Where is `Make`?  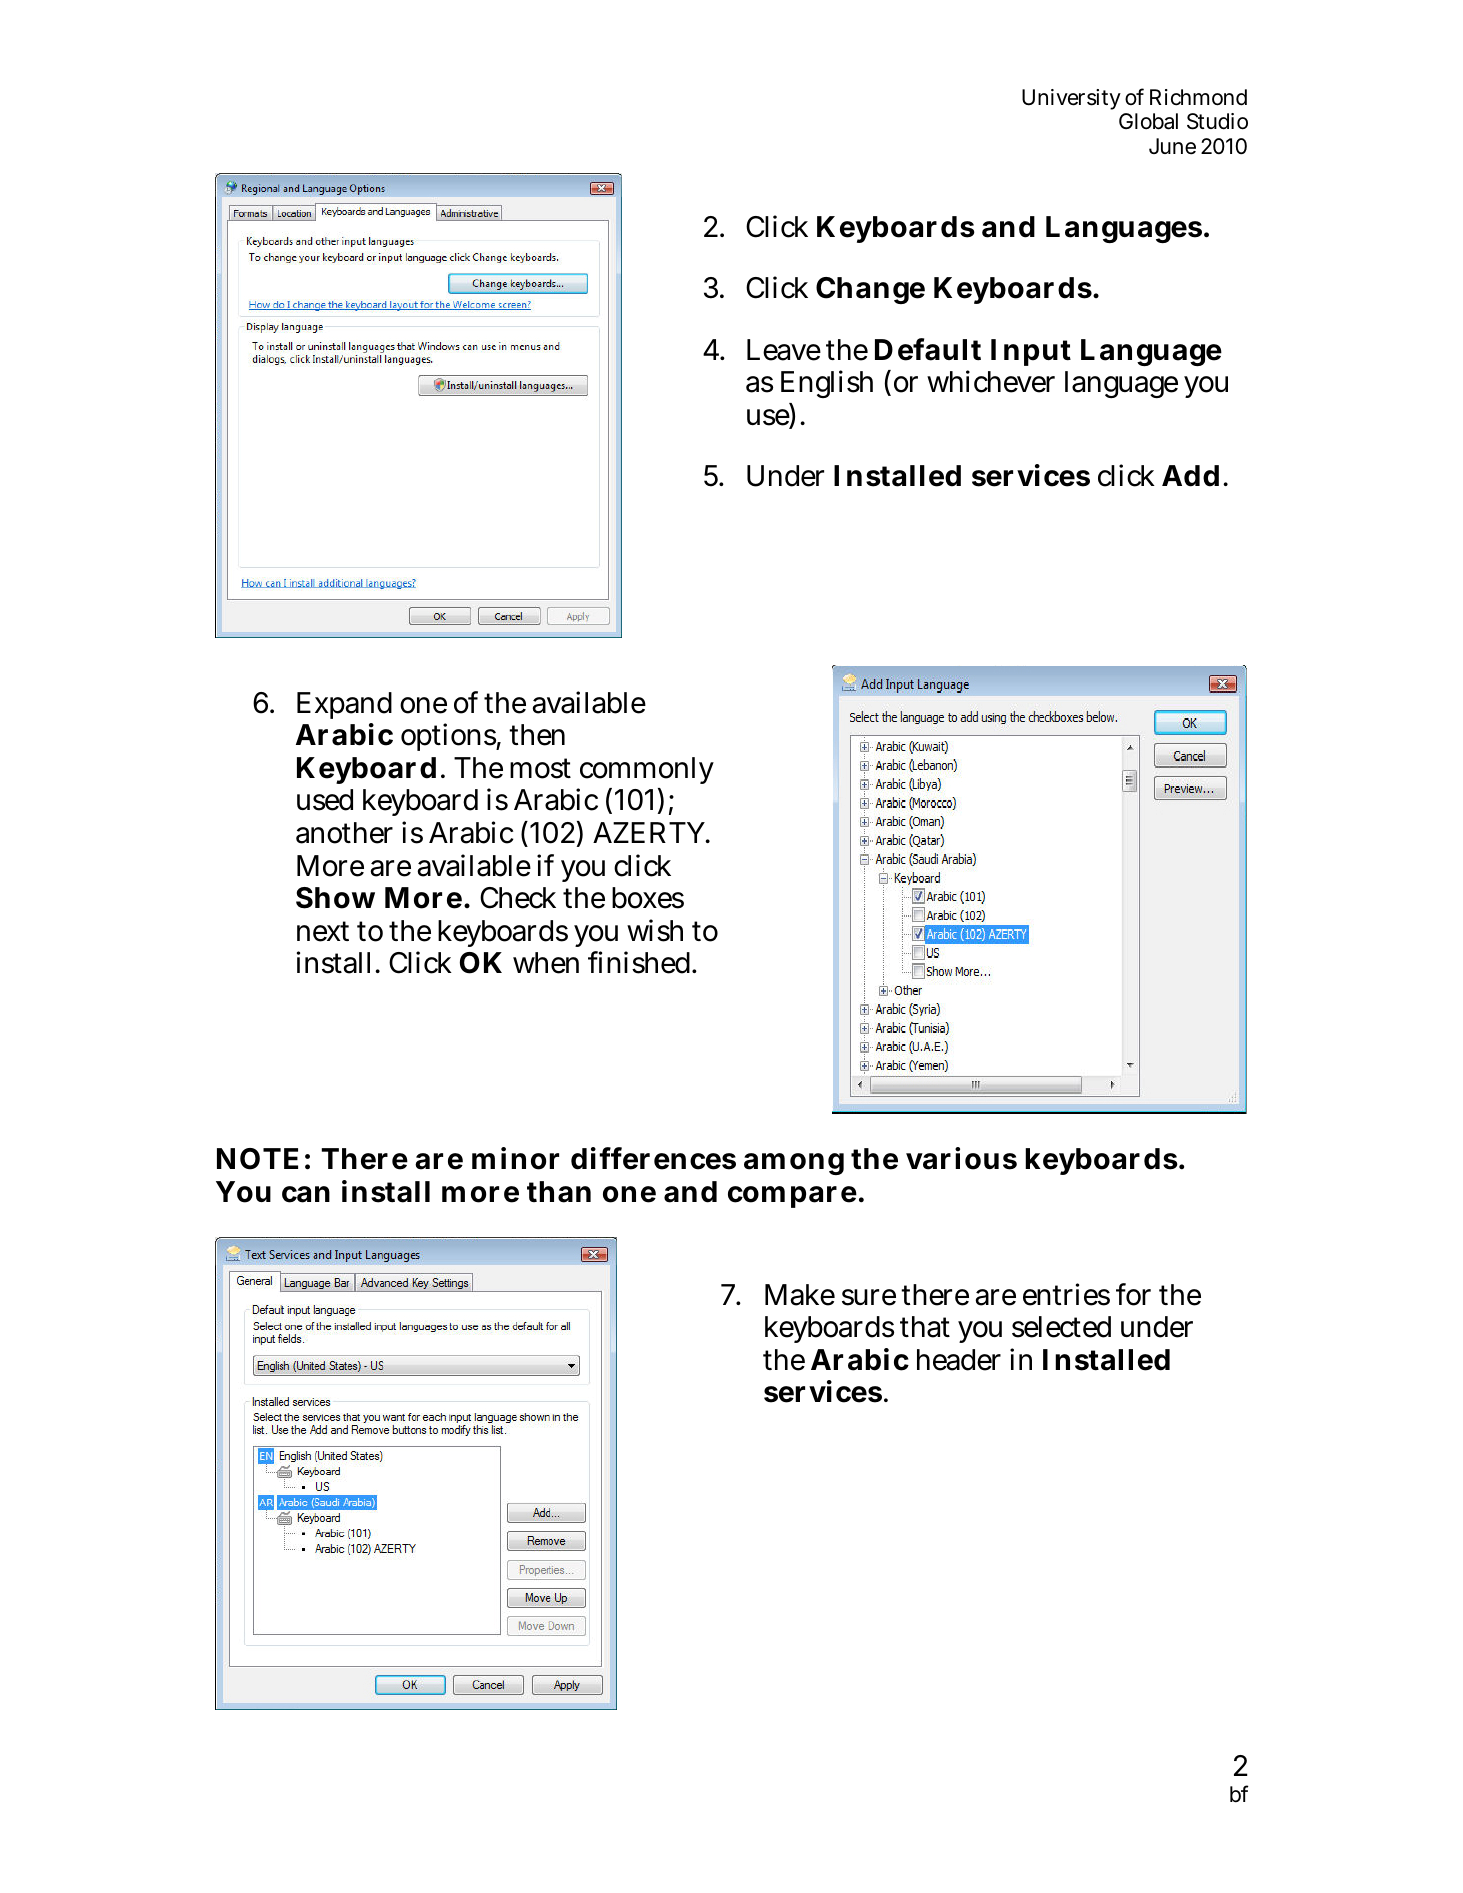 Make is located at coordinates (800, 1295).
